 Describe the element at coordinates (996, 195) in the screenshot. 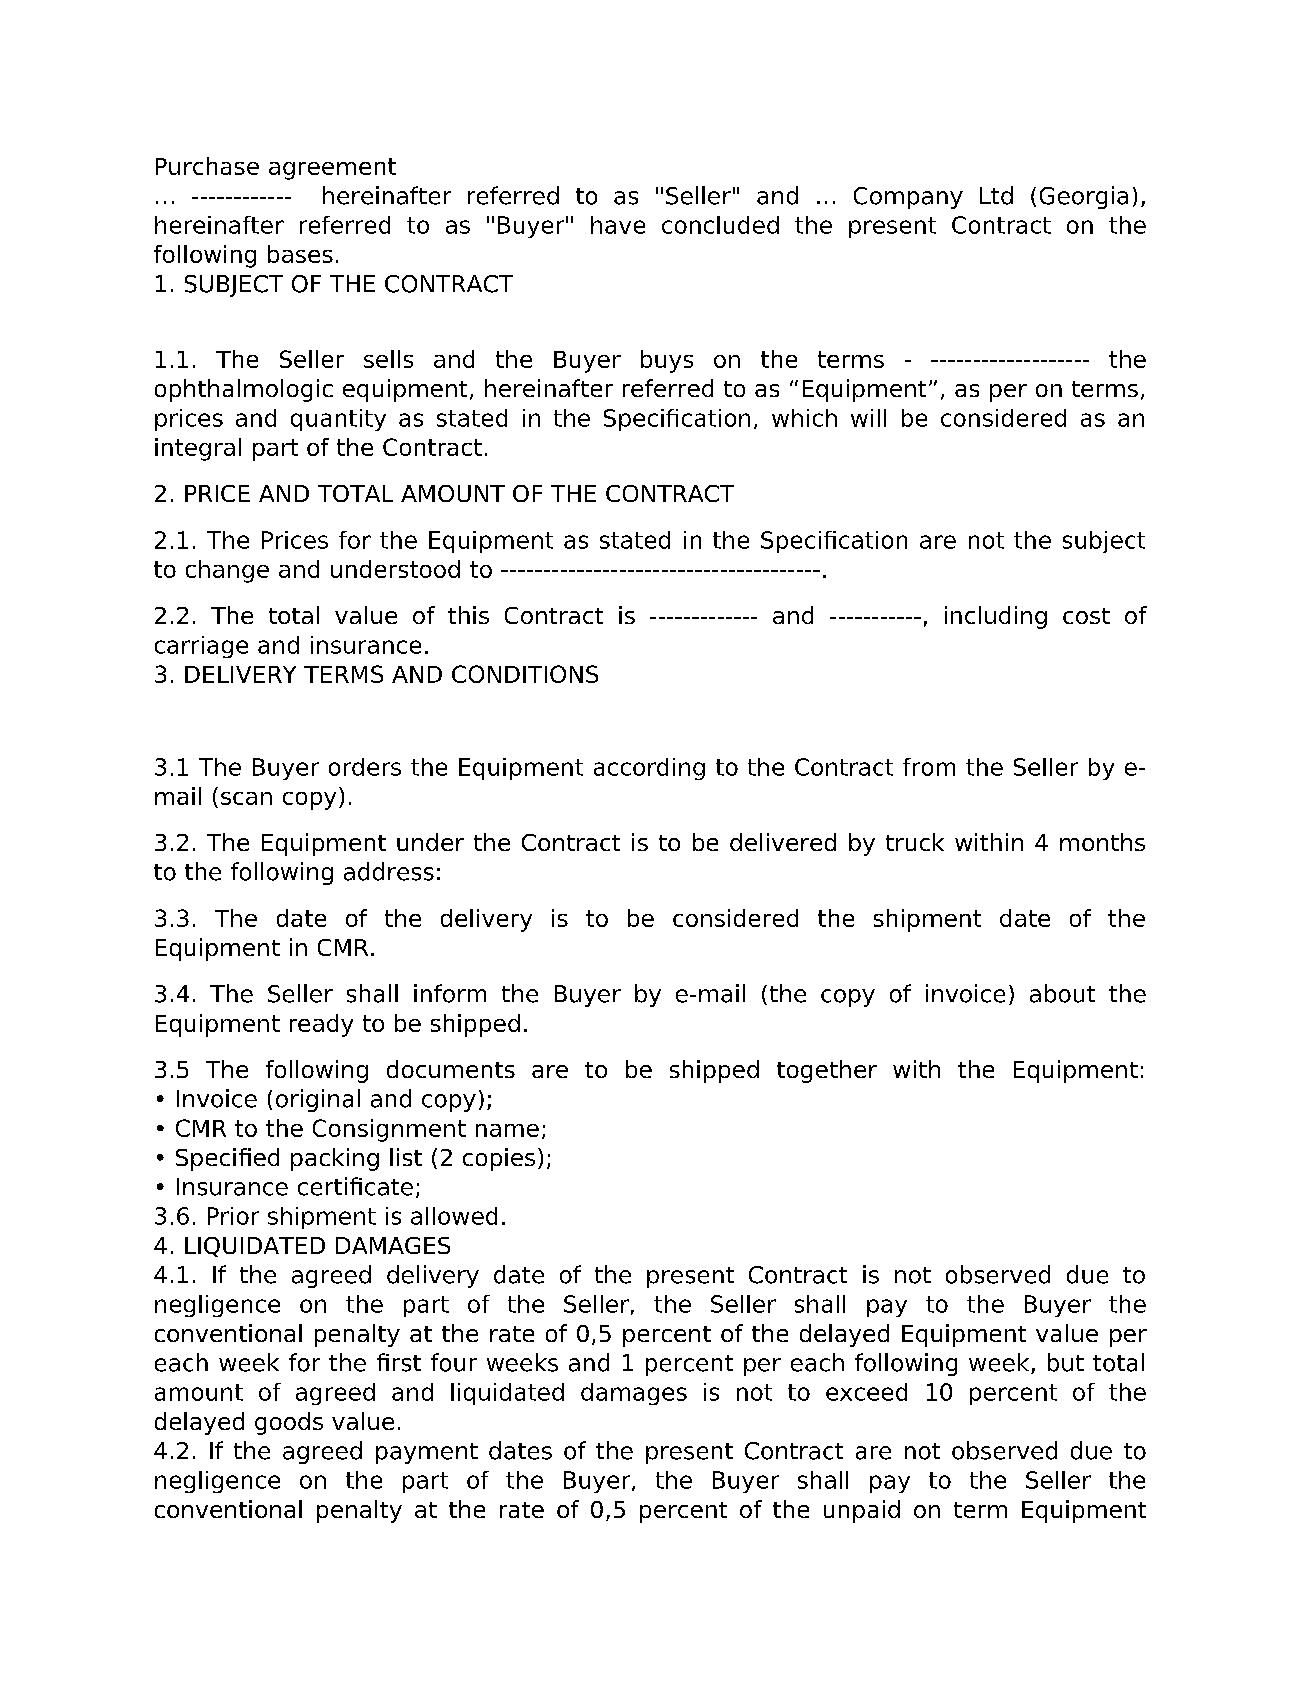

I see `Ltd` at that location.
